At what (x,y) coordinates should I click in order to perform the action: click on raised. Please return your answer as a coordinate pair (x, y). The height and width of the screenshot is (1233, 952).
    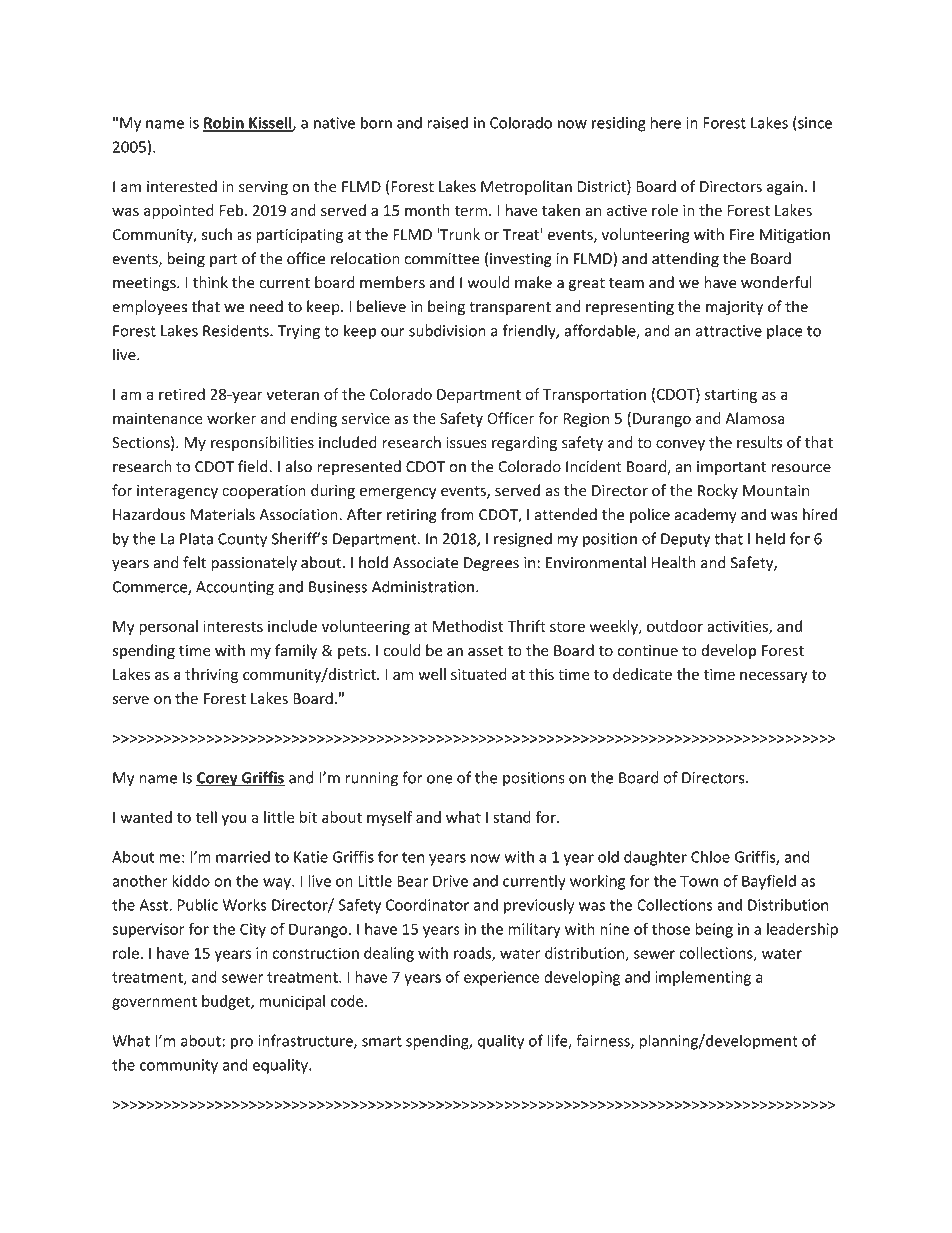
    Looking at the image, I should click on (447, 122).
